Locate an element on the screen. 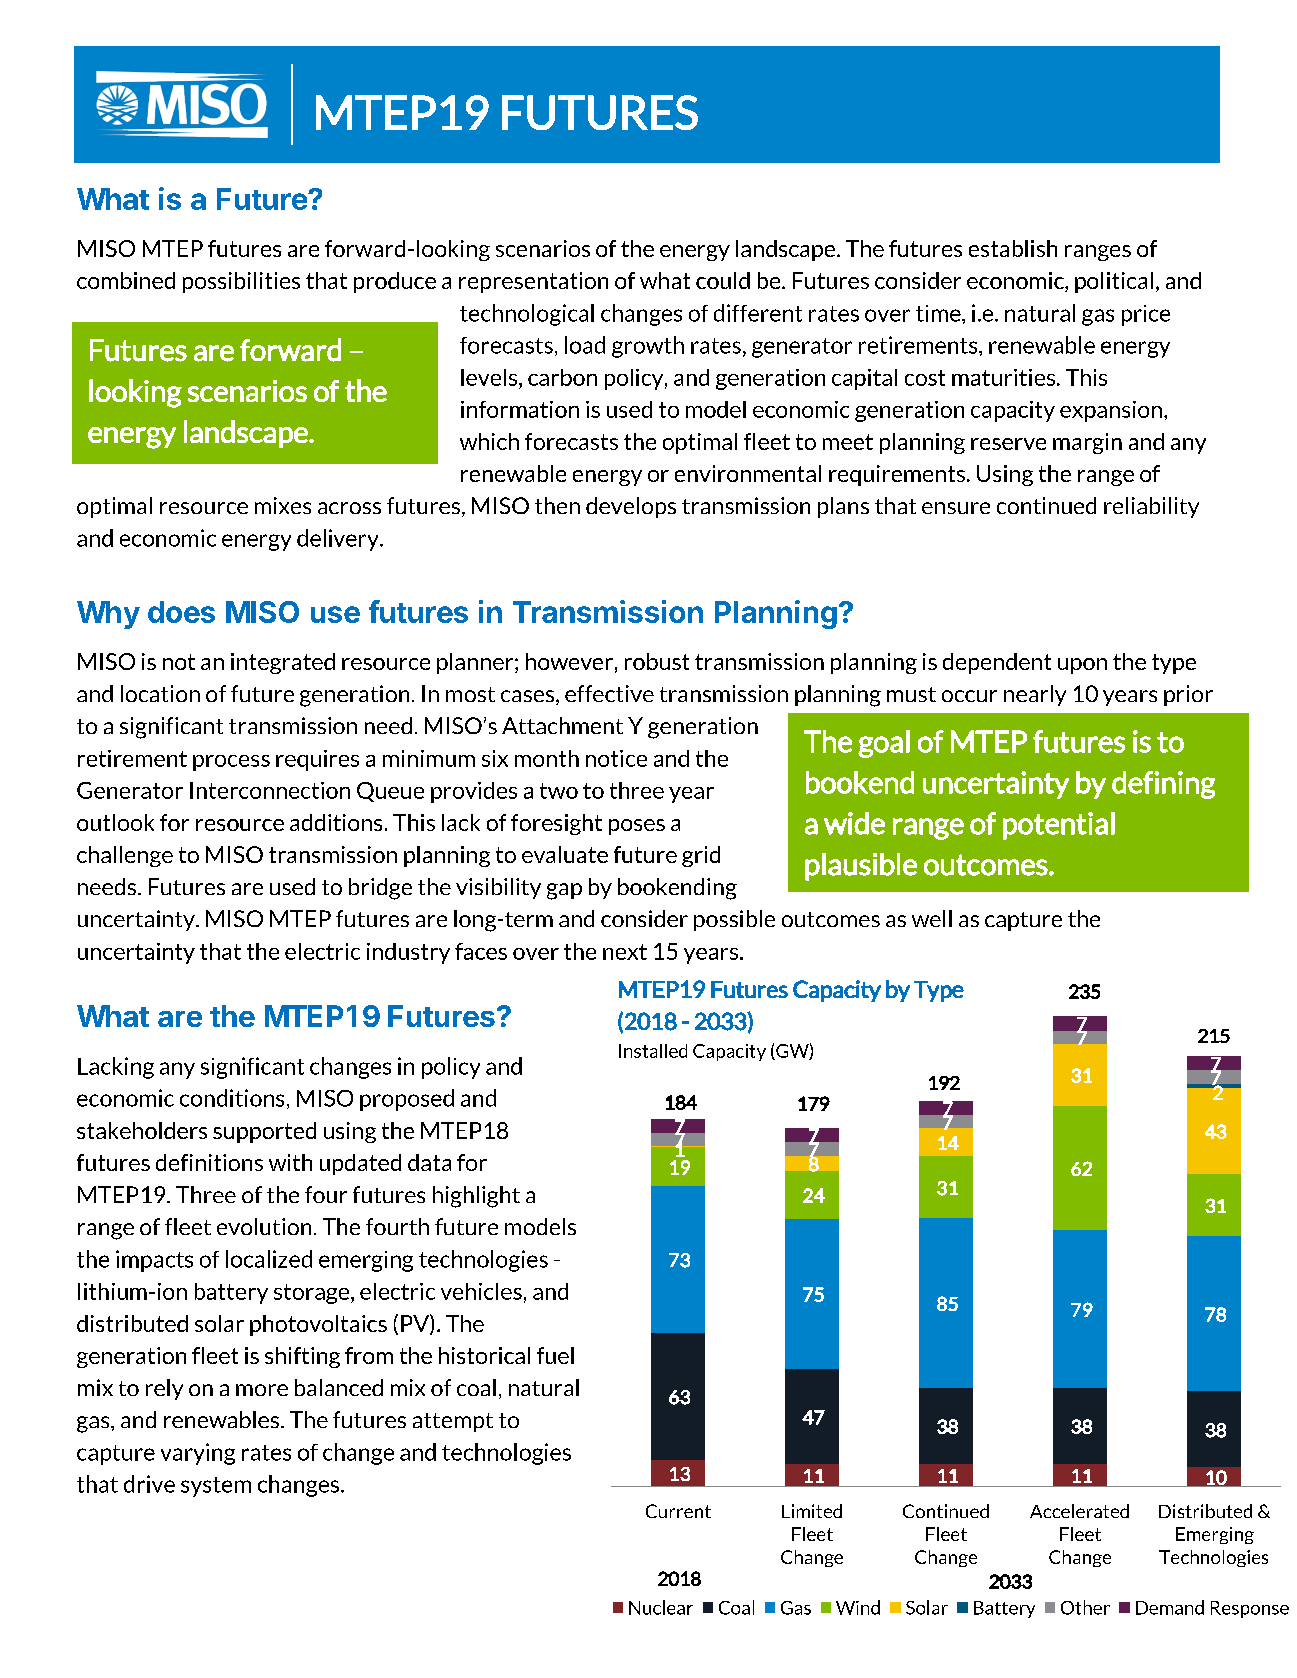 The width and height of the screenshot is (1297, 1678). prior is located at coordinates (1188, 695).
